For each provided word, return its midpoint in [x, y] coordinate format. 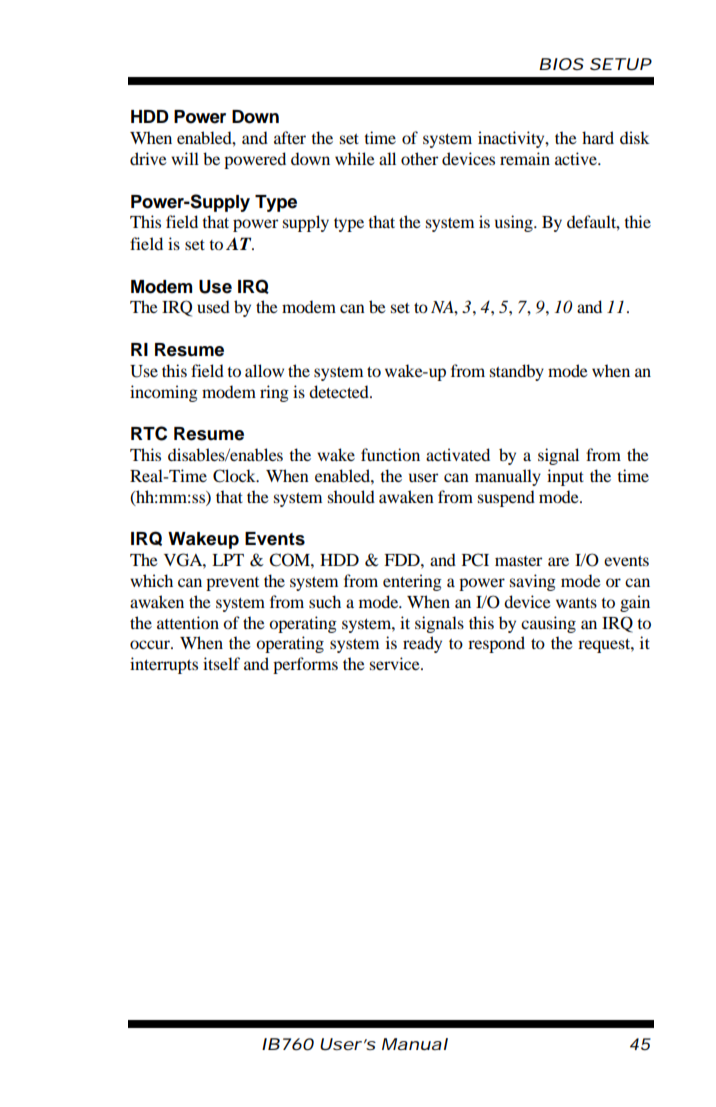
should [351, 496]
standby [517, 372]
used [213, 306]
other [419, 158]
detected [340, 391]
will [185, 158]
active [577, 158]
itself [221, 663]
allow [264, 370]
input [565, 477]
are [558, 561]
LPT [228, 560]
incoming [164, 393]
